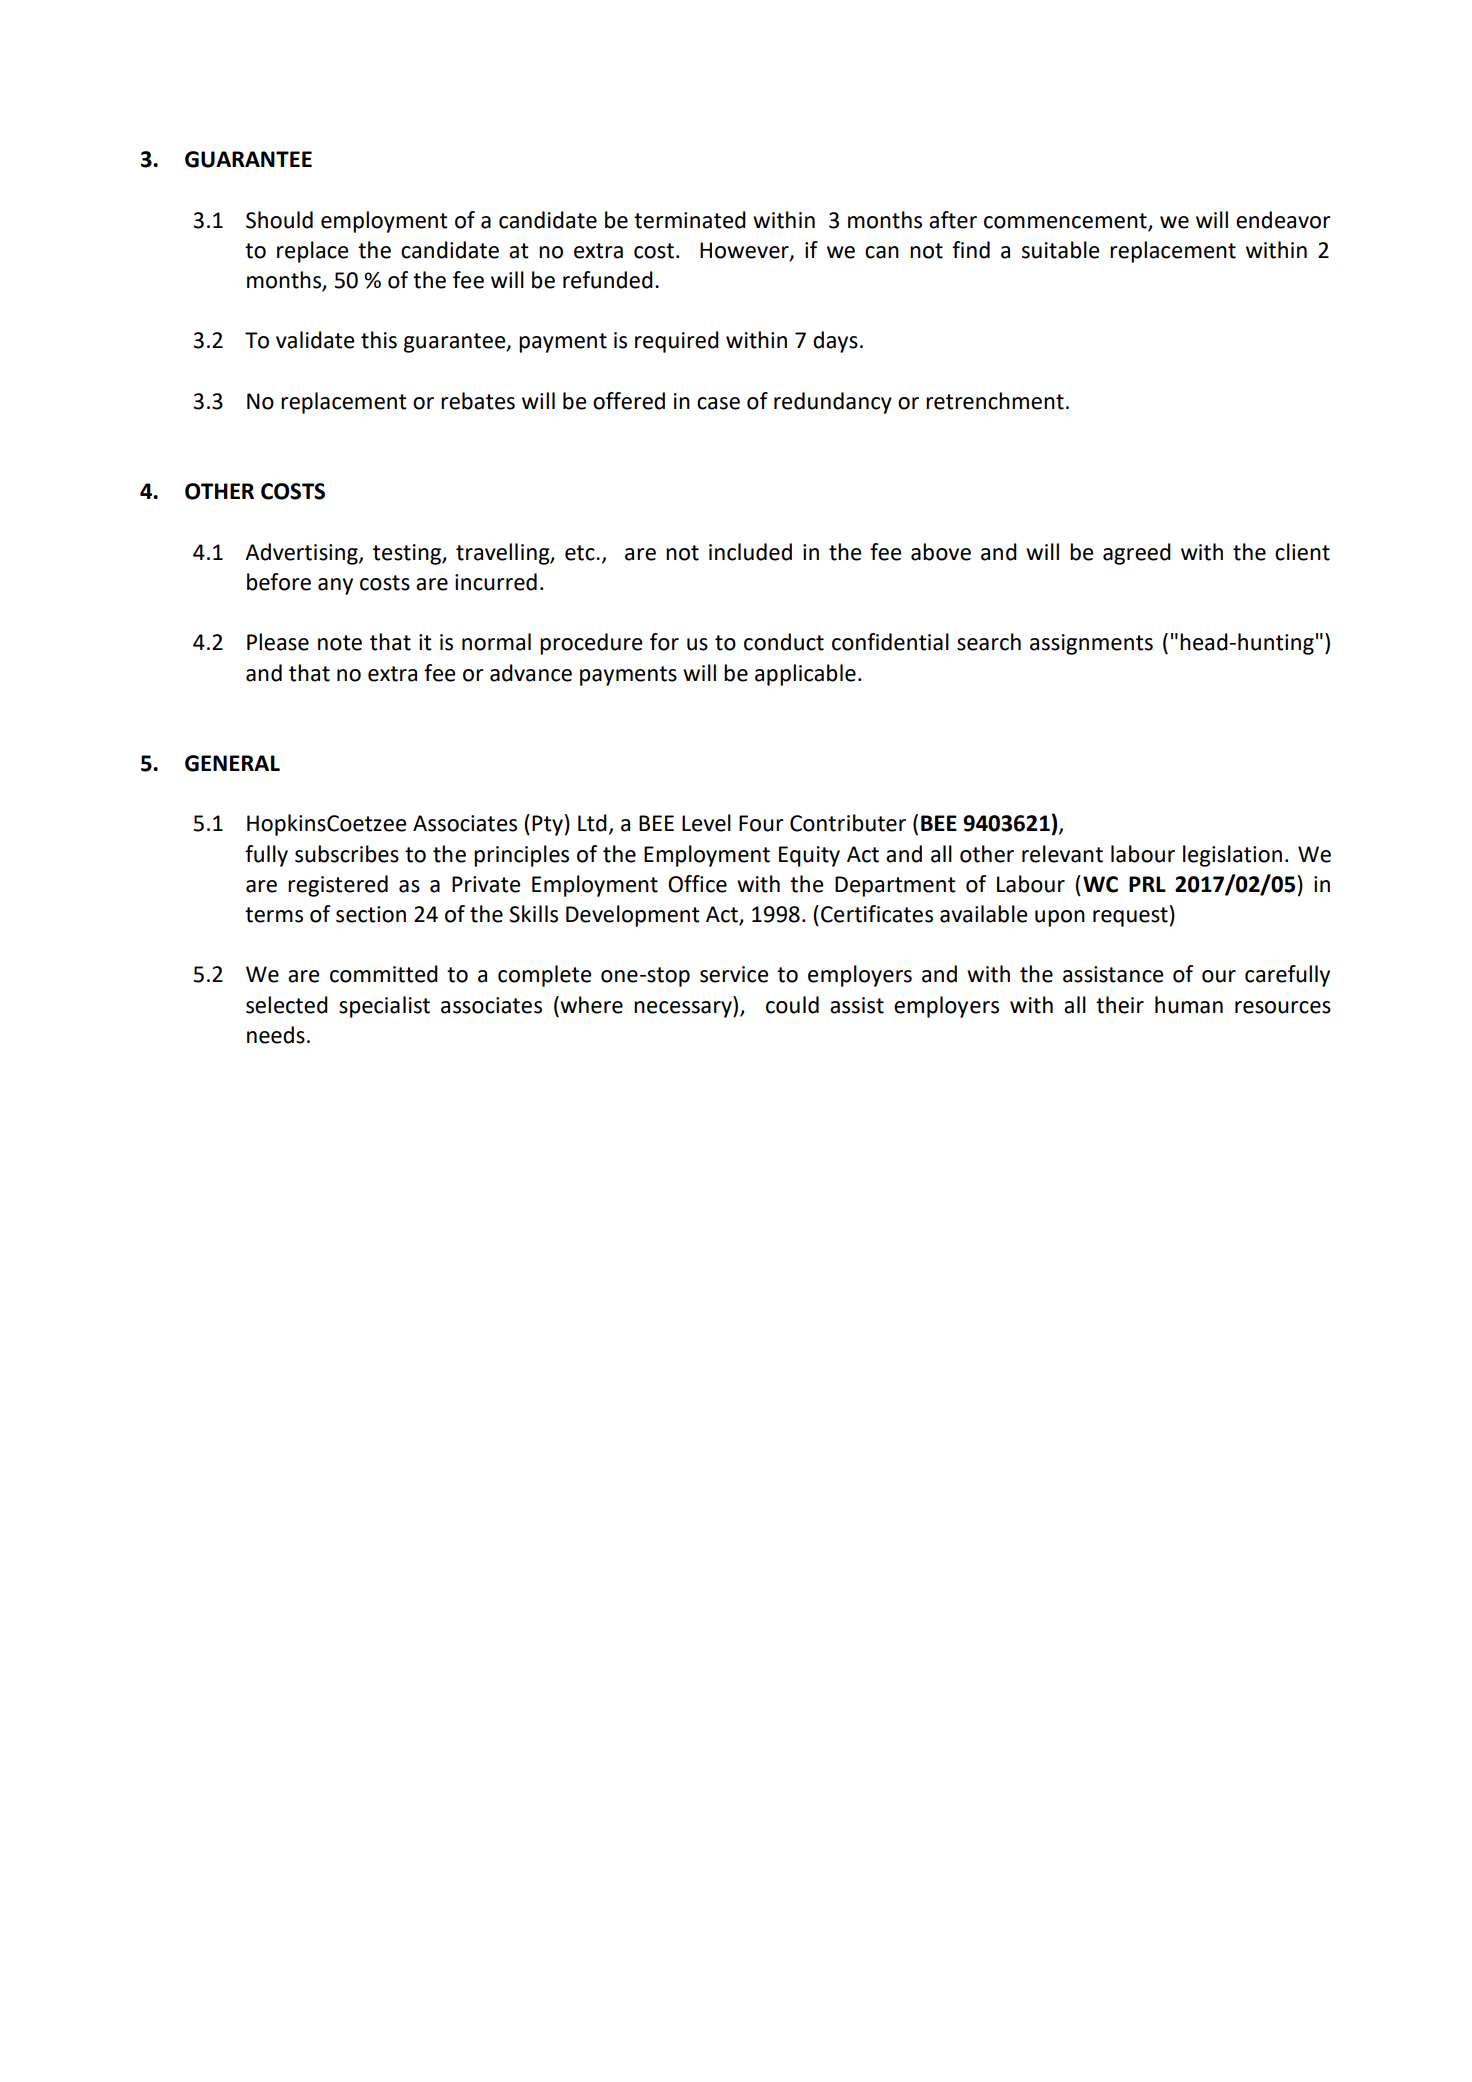 The image size is (1472, 2082). Describe the element at coordinates (750, 552) in the page. I see `included` at that location.
